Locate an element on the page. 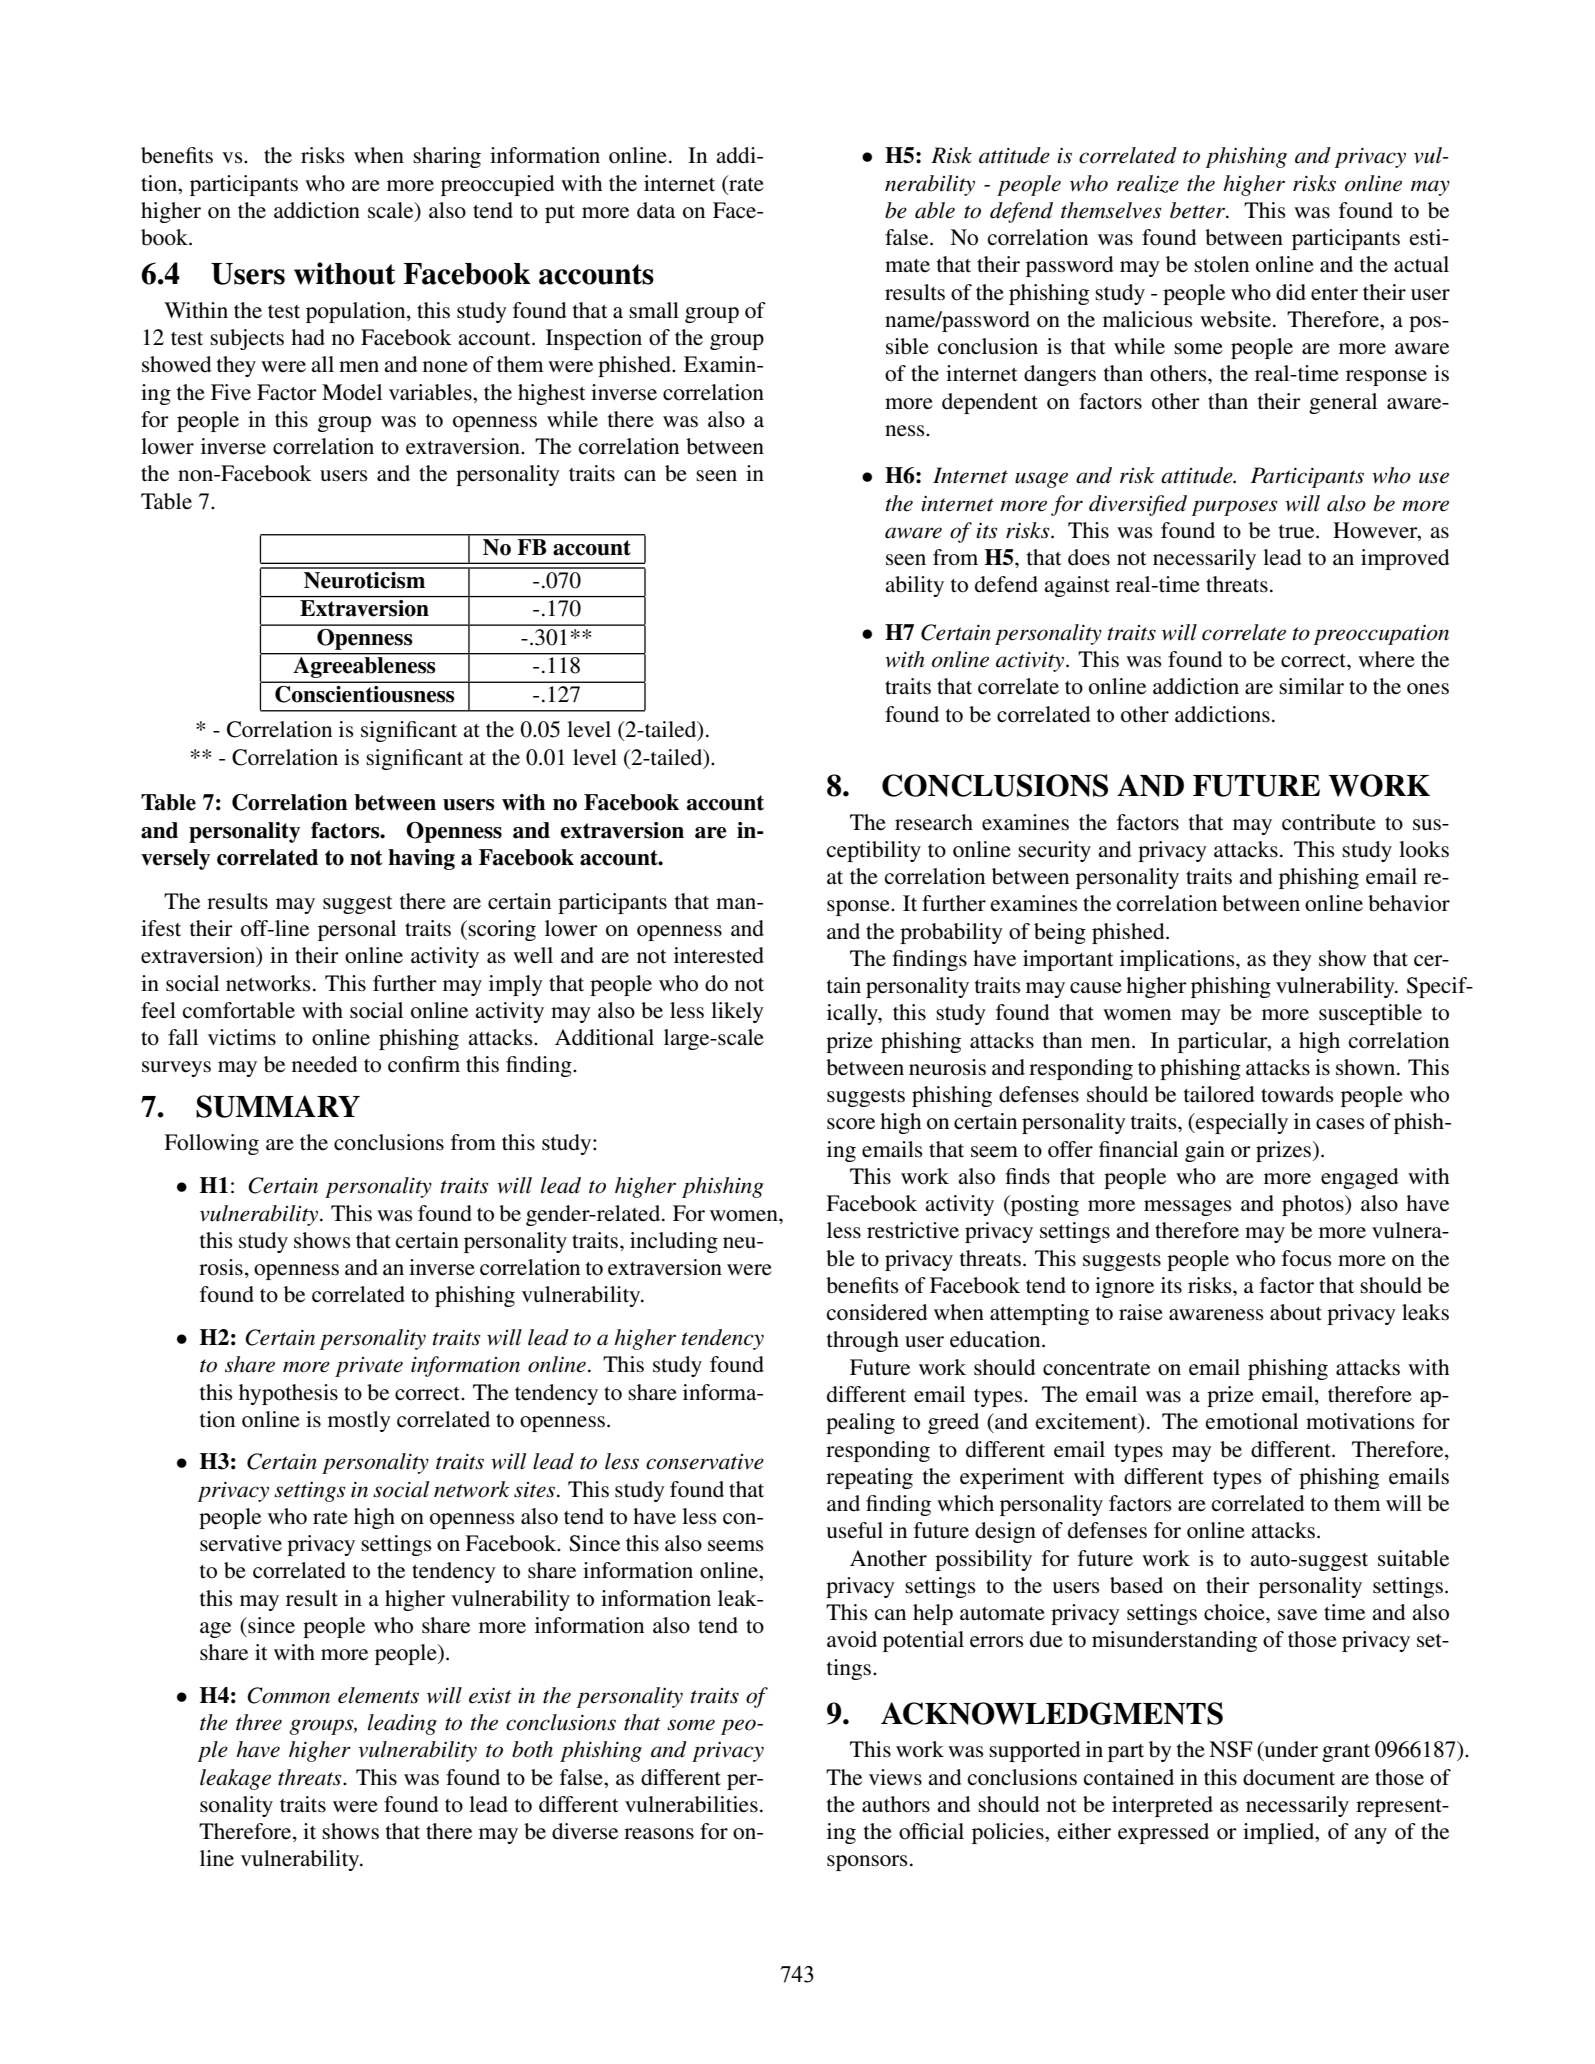 This document has width=1595, height=2064. research is located at coordinates (934, 822).
